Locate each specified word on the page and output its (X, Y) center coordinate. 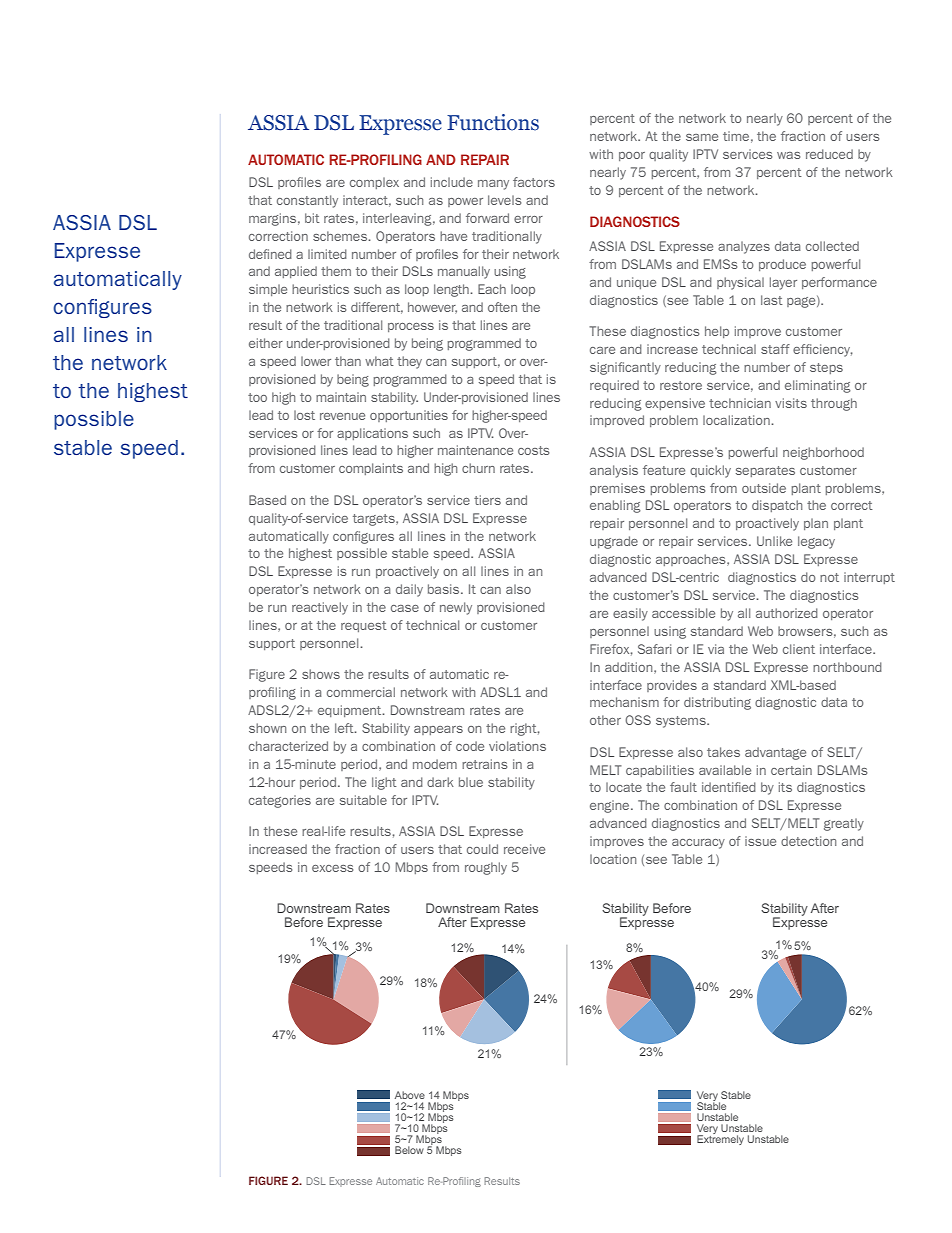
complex (374, 183)
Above (410, 1095)
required (614, 386)
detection (808, 841)
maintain (341, 397)
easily (630, 614)
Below (409, 1150)
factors (534, 182)
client (799, 649)
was (788, 155)
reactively (320, 608)
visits (791, 403)
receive (524, 849)
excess (332, 868)
